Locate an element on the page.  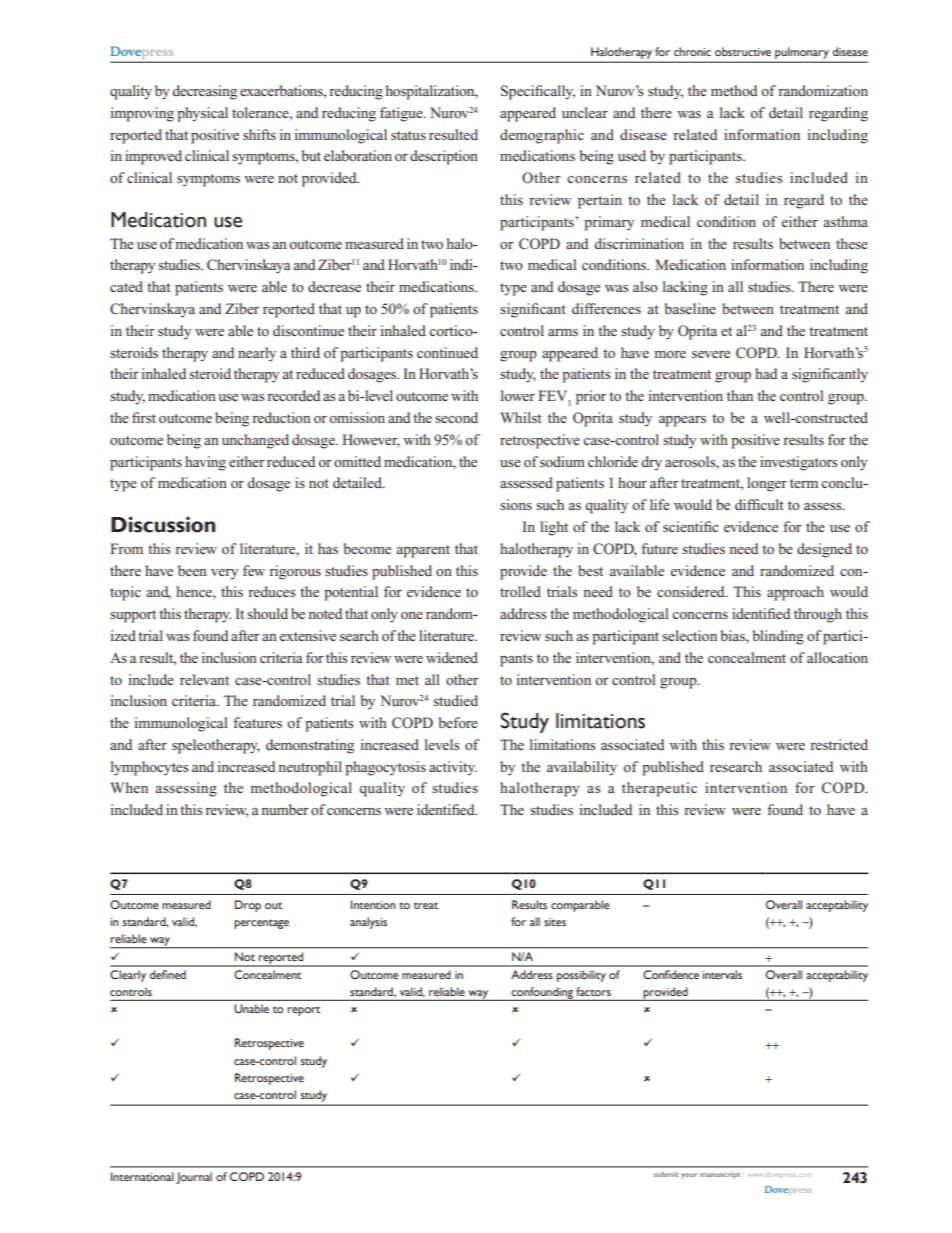
activity is located at coordinates (453, 768).
